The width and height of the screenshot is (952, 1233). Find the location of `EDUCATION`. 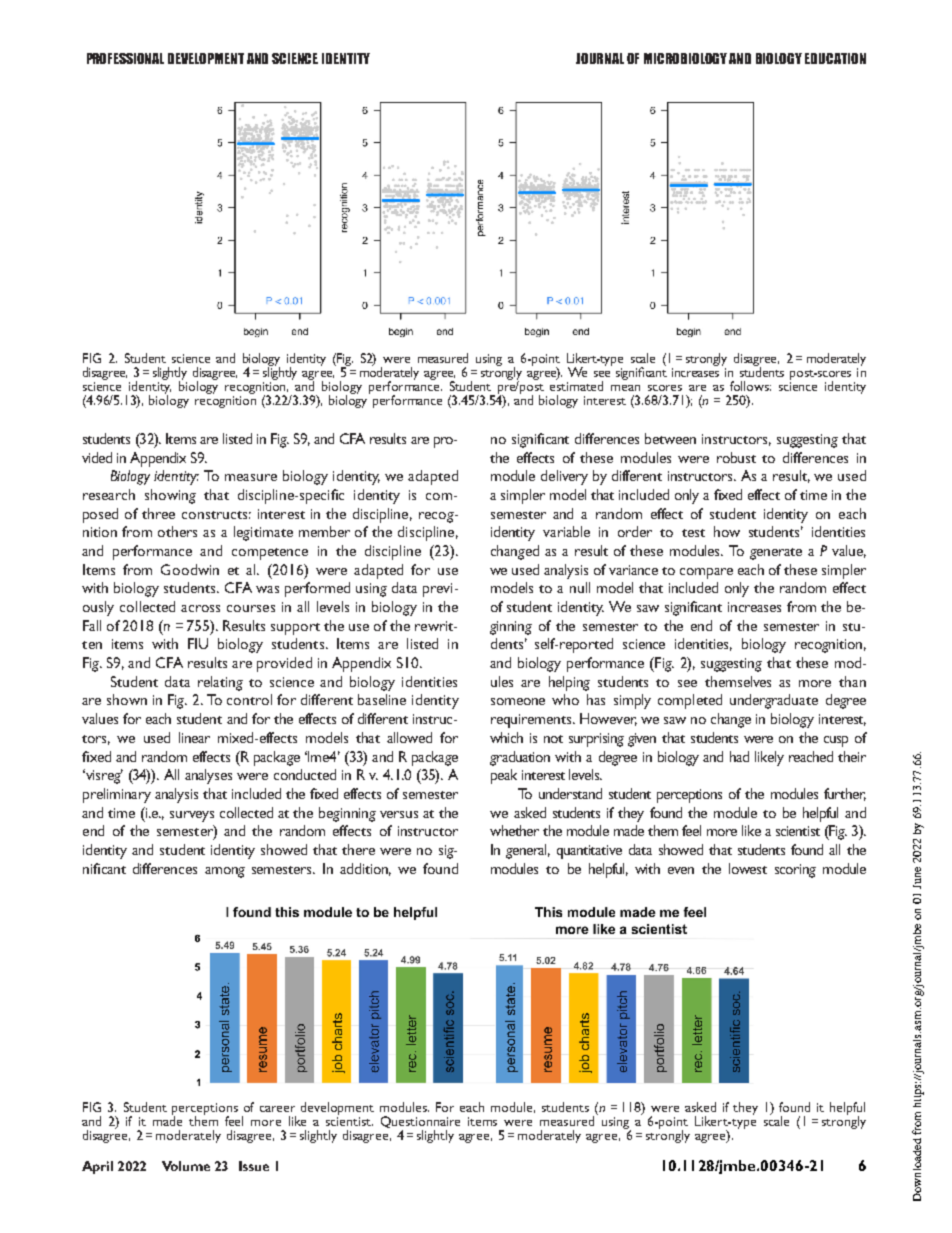

EDUCATION is located at coordinates (835, 58).
